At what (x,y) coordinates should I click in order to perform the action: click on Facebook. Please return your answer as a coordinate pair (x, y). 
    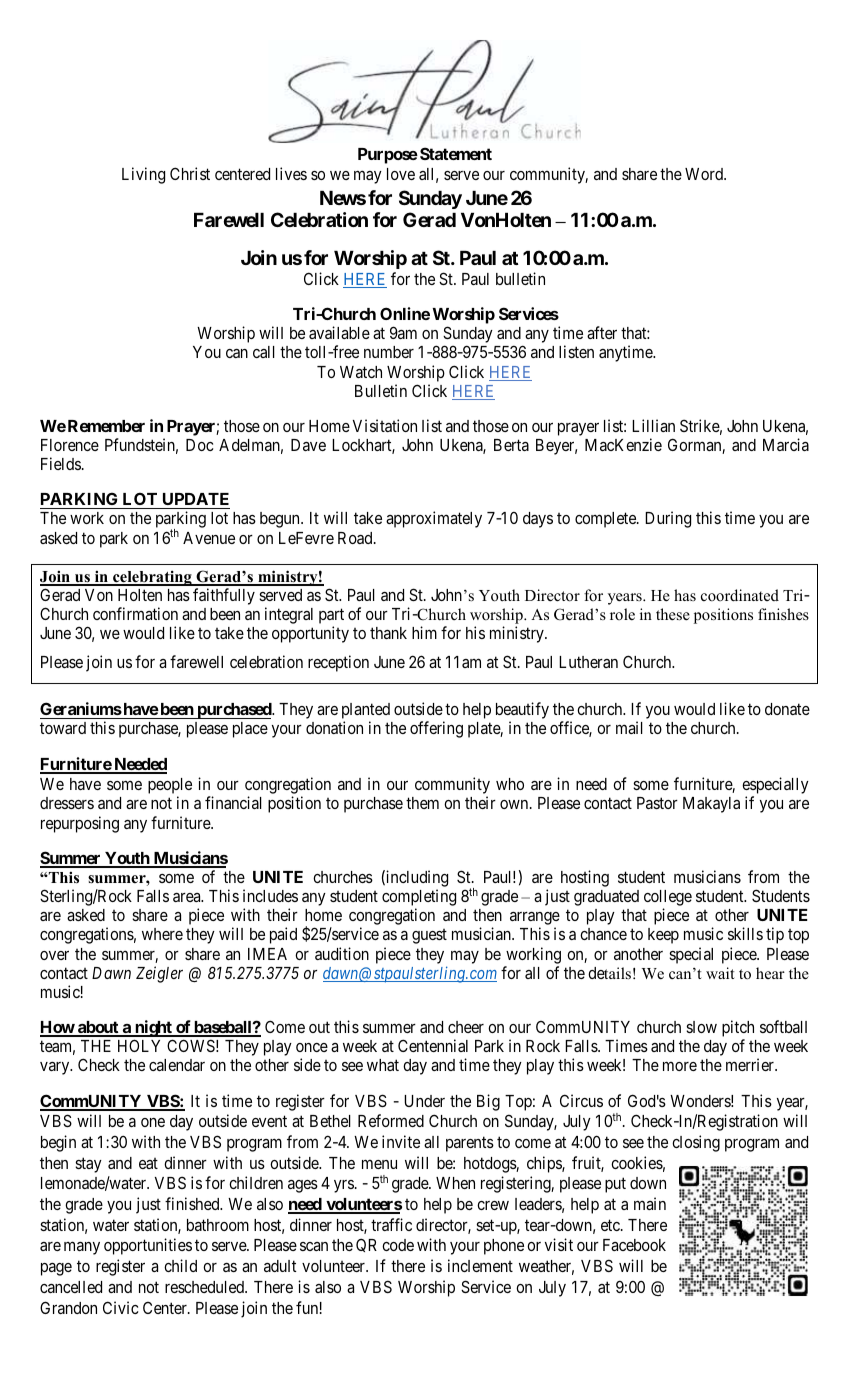
    Looking at the image, I should click on (634, 1245).
